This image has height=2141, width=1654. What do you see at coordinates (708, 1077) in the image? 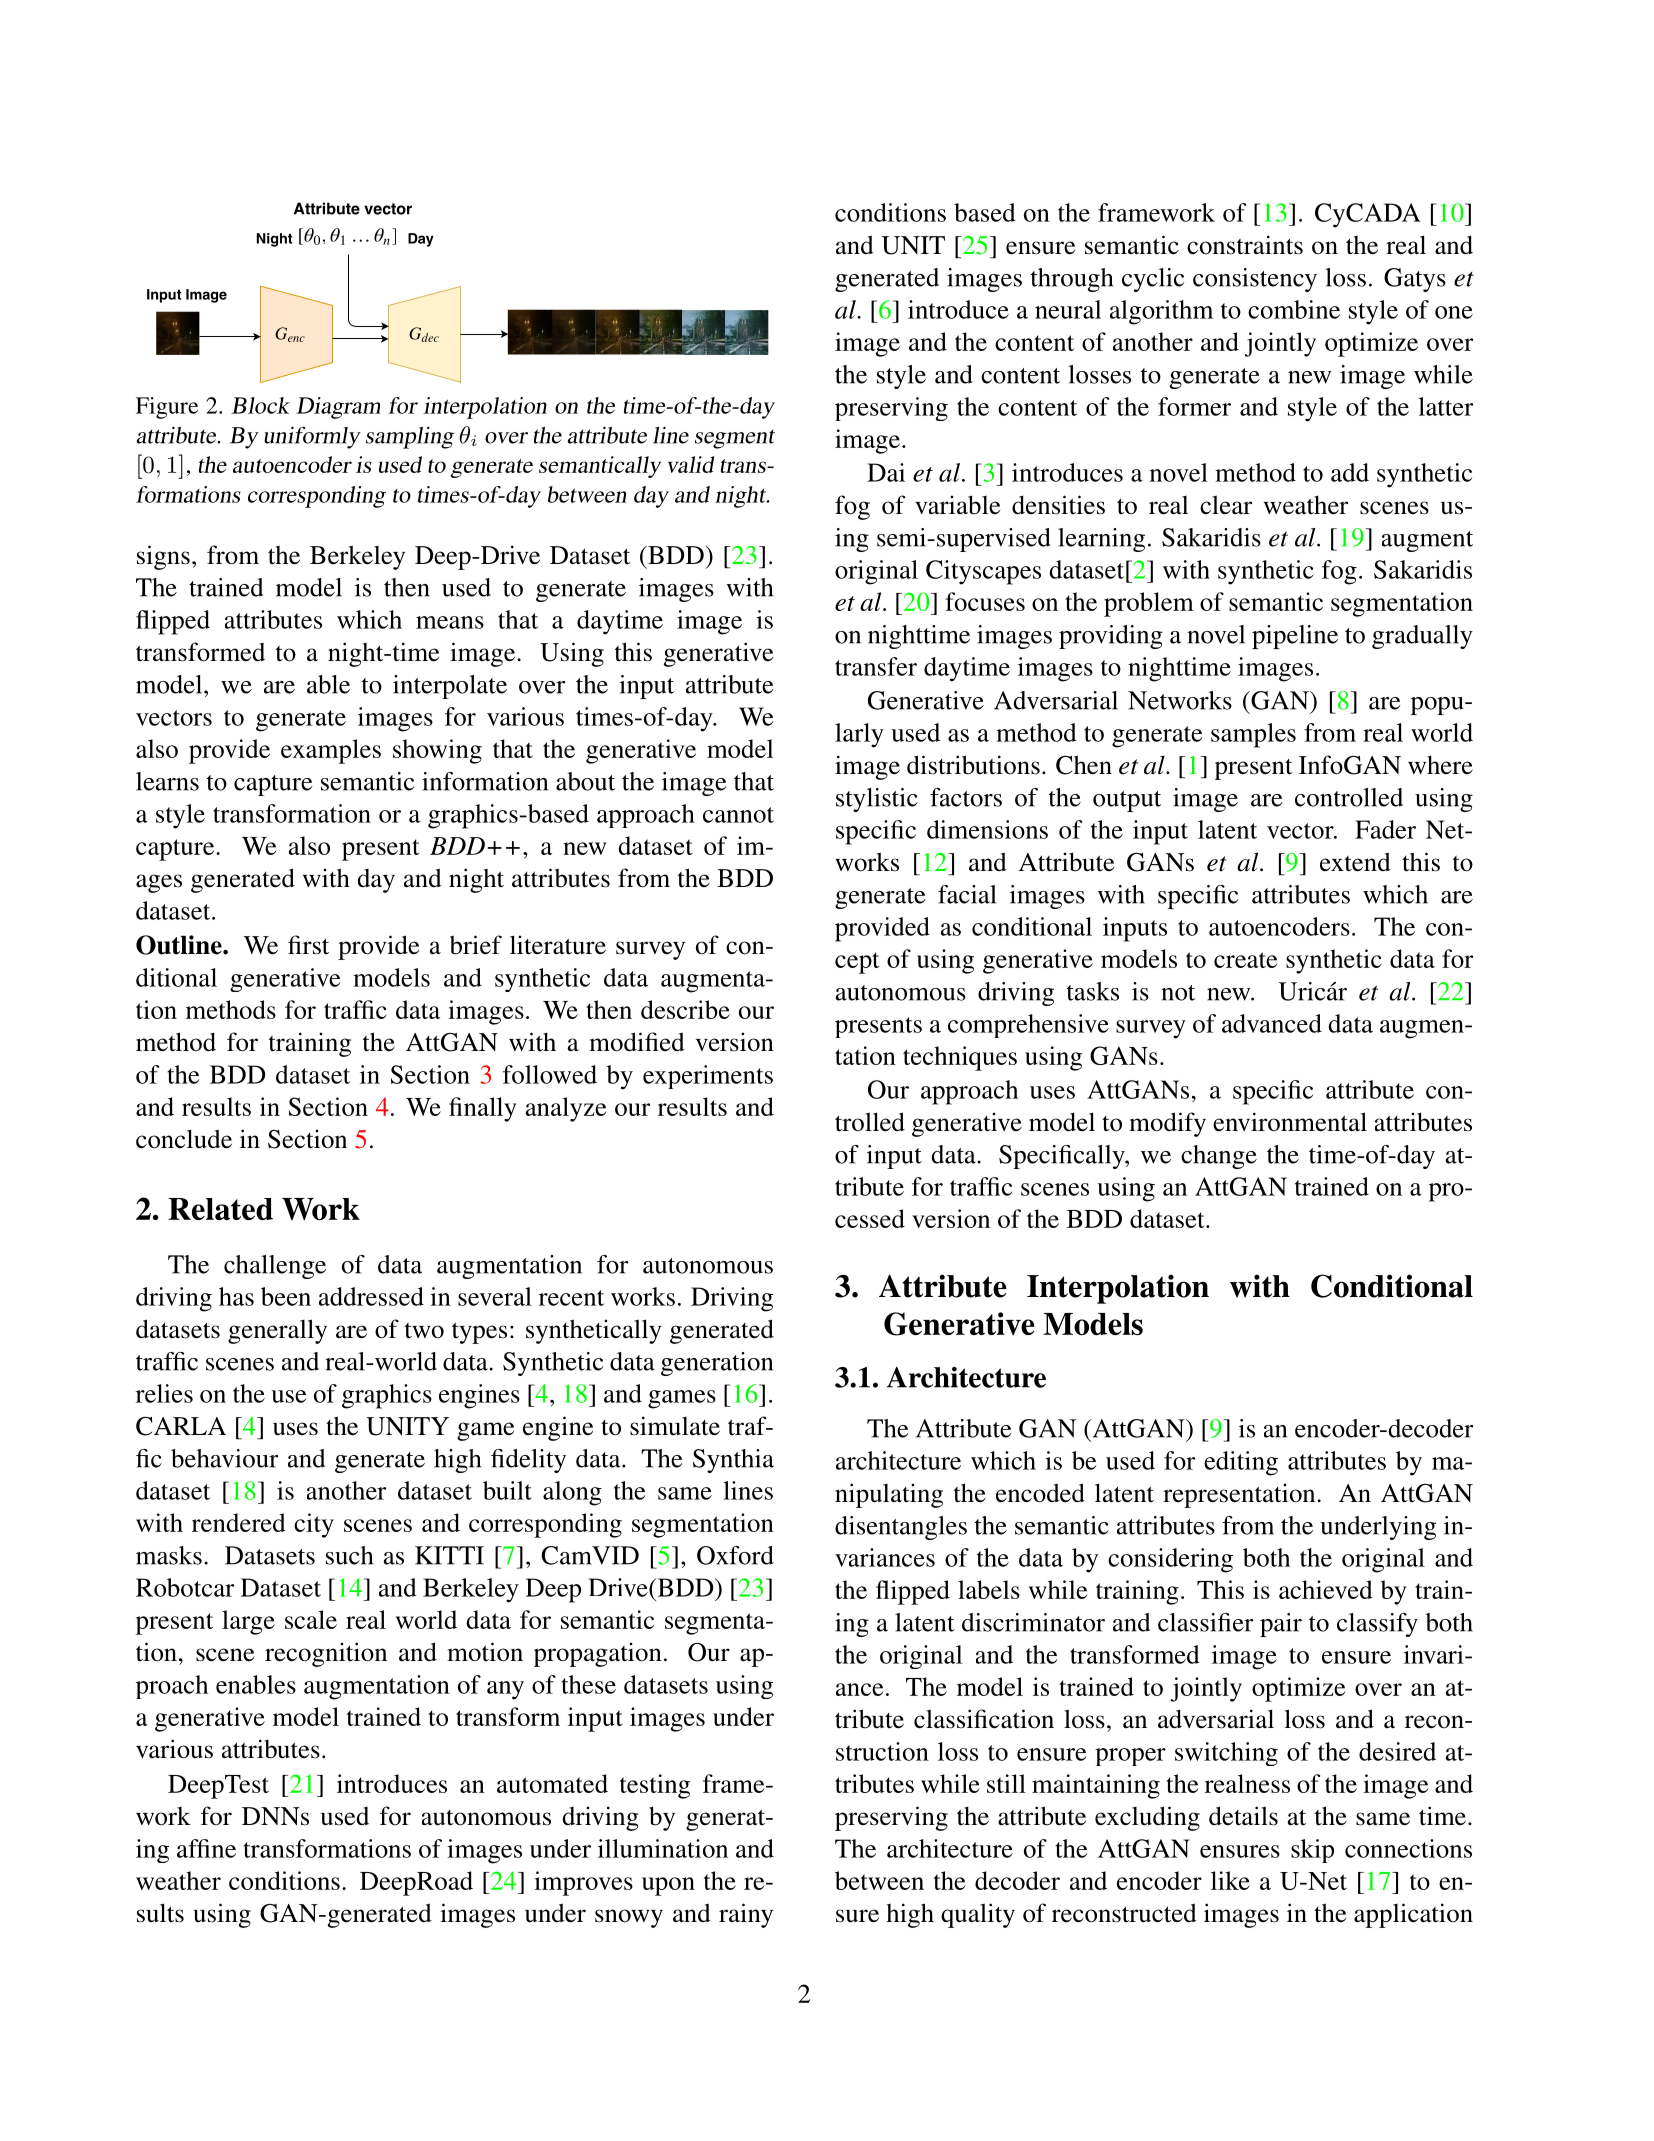
I see `experiments` at bounding box center [708, 1077].
